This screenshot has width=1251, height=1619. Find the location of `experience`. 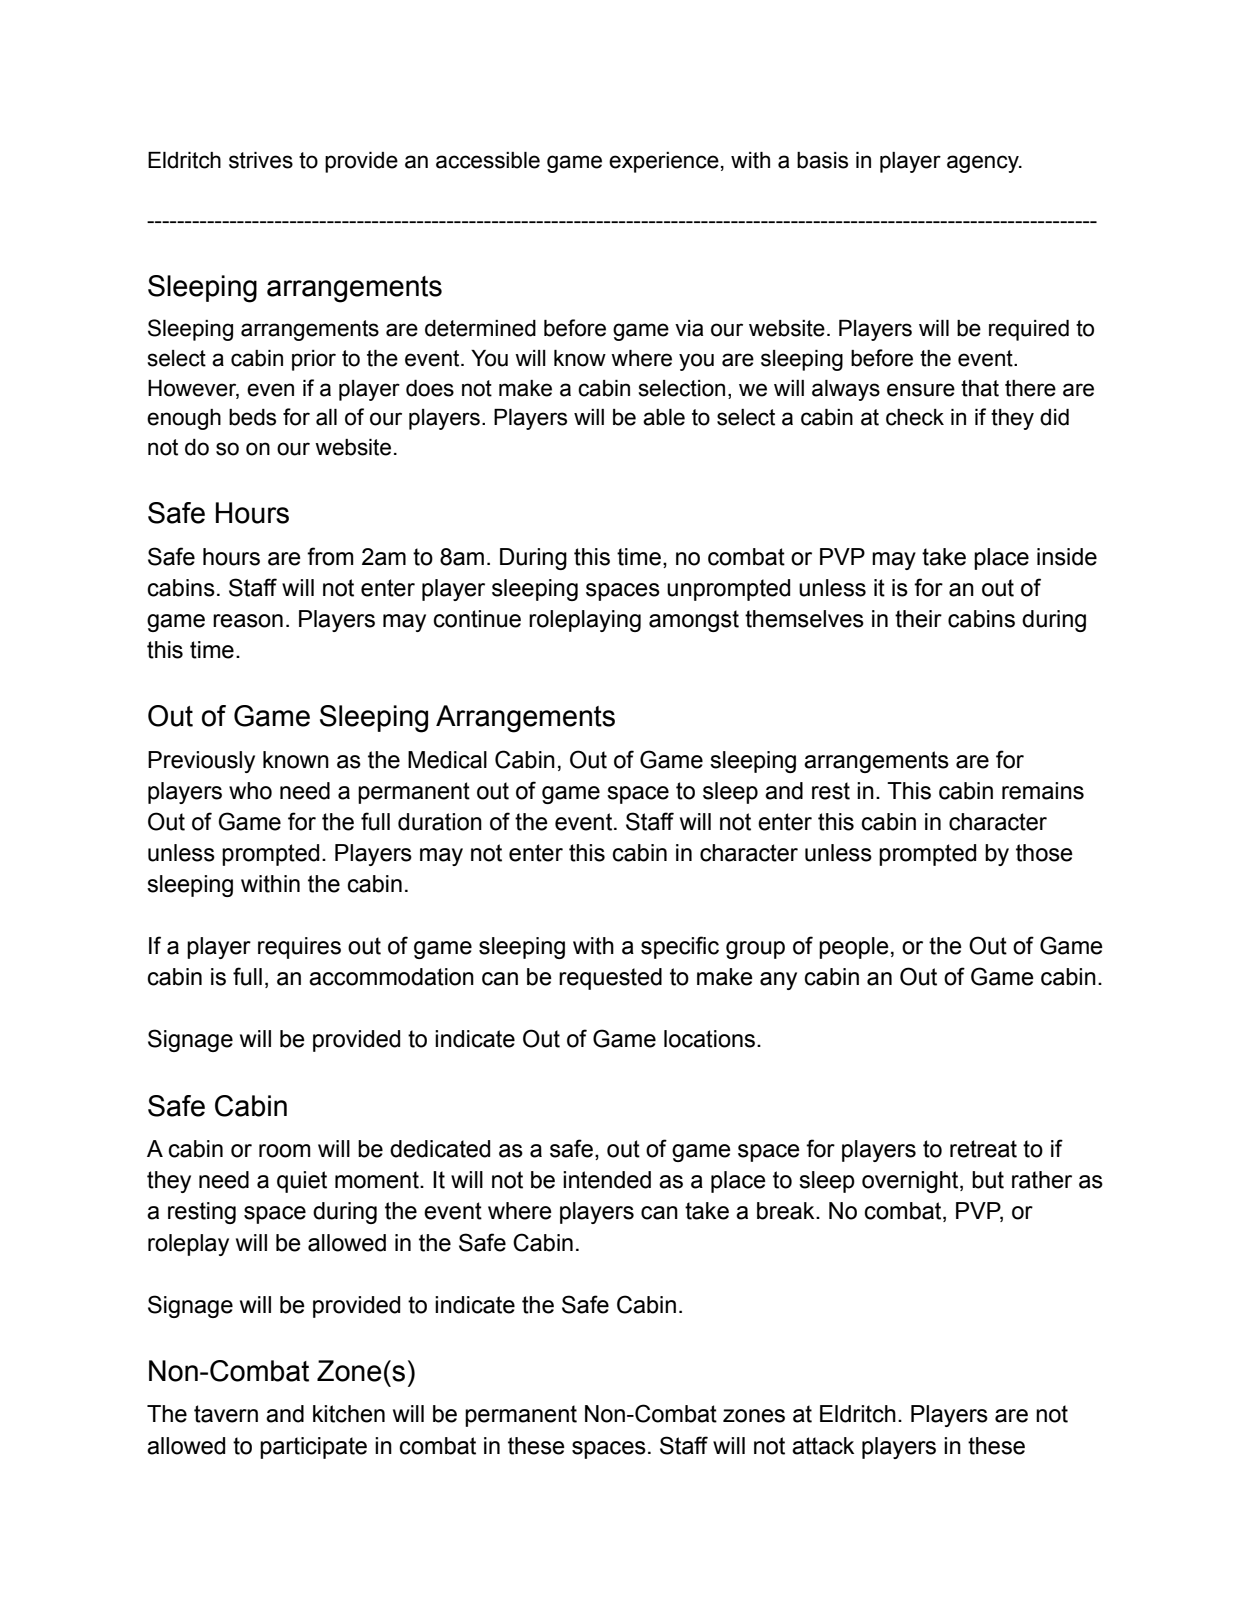

experience is located at coordinates (664, 162).
